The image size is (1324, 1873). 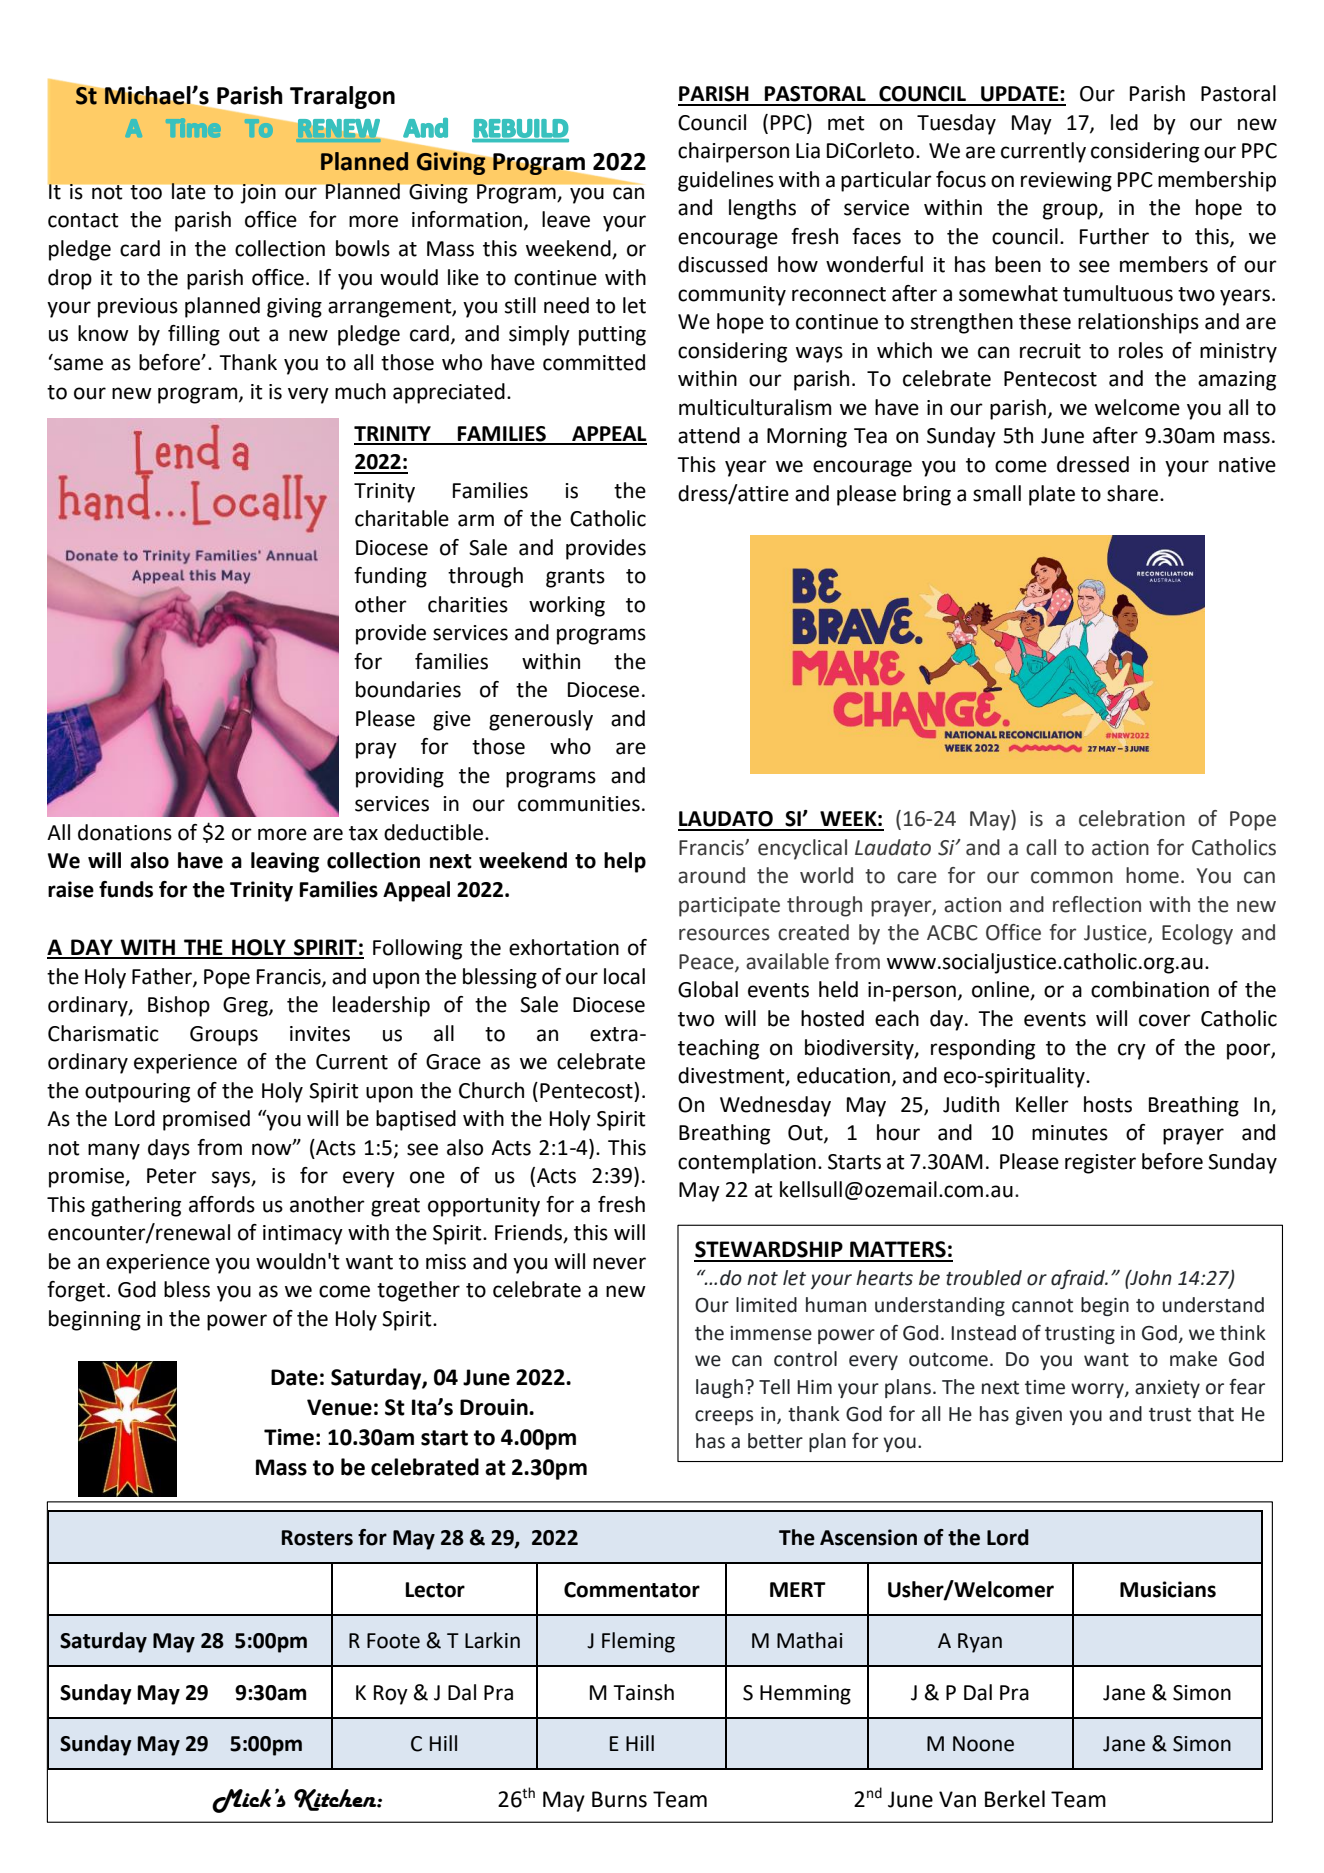 I want to click on combination, so click(x=1150, y=989).
